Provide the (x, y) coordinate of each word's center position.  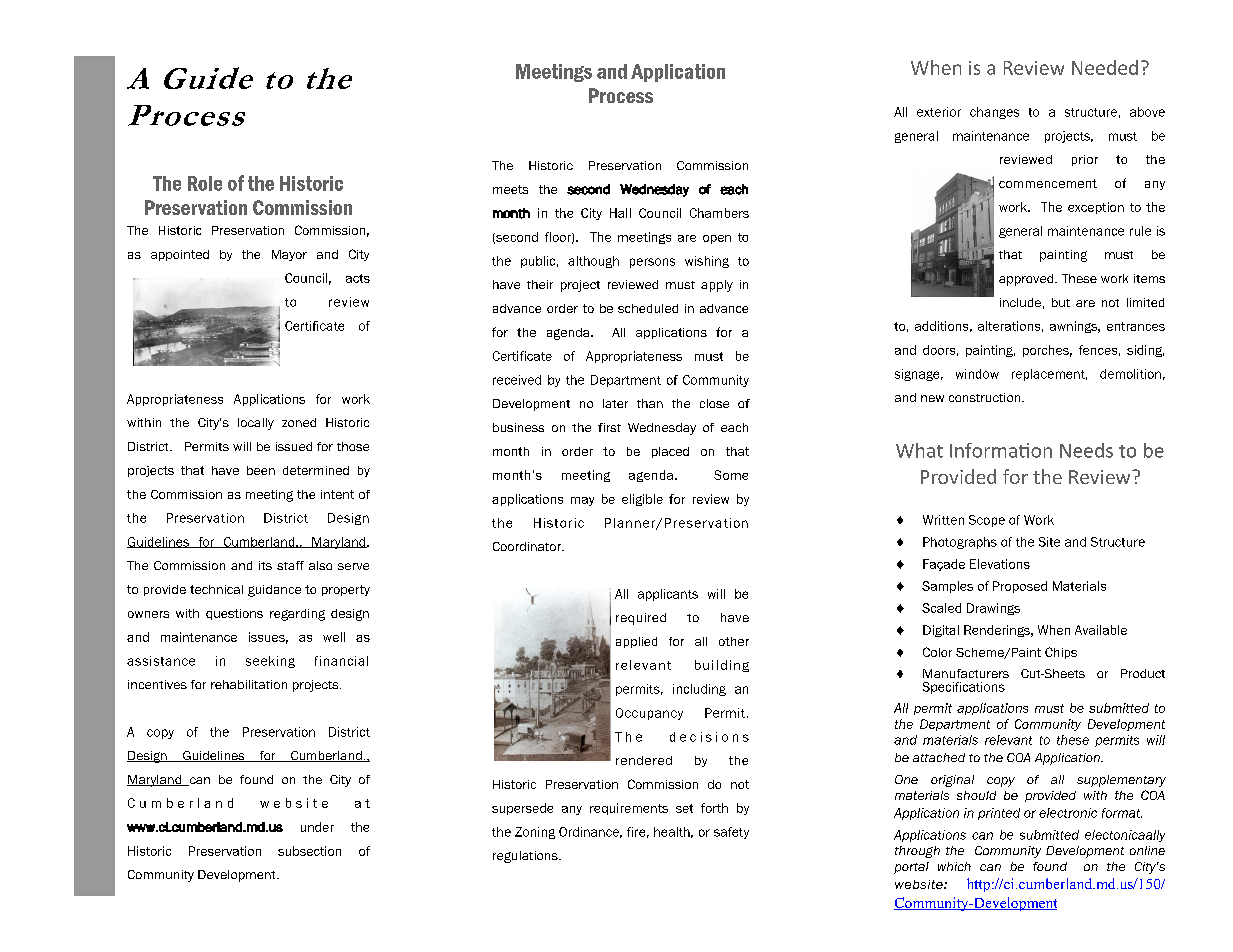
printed (999, 814)
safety (731, 833)
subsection (309, 851)
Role (205, 183)
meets (510, 189)
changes (994, 113)
